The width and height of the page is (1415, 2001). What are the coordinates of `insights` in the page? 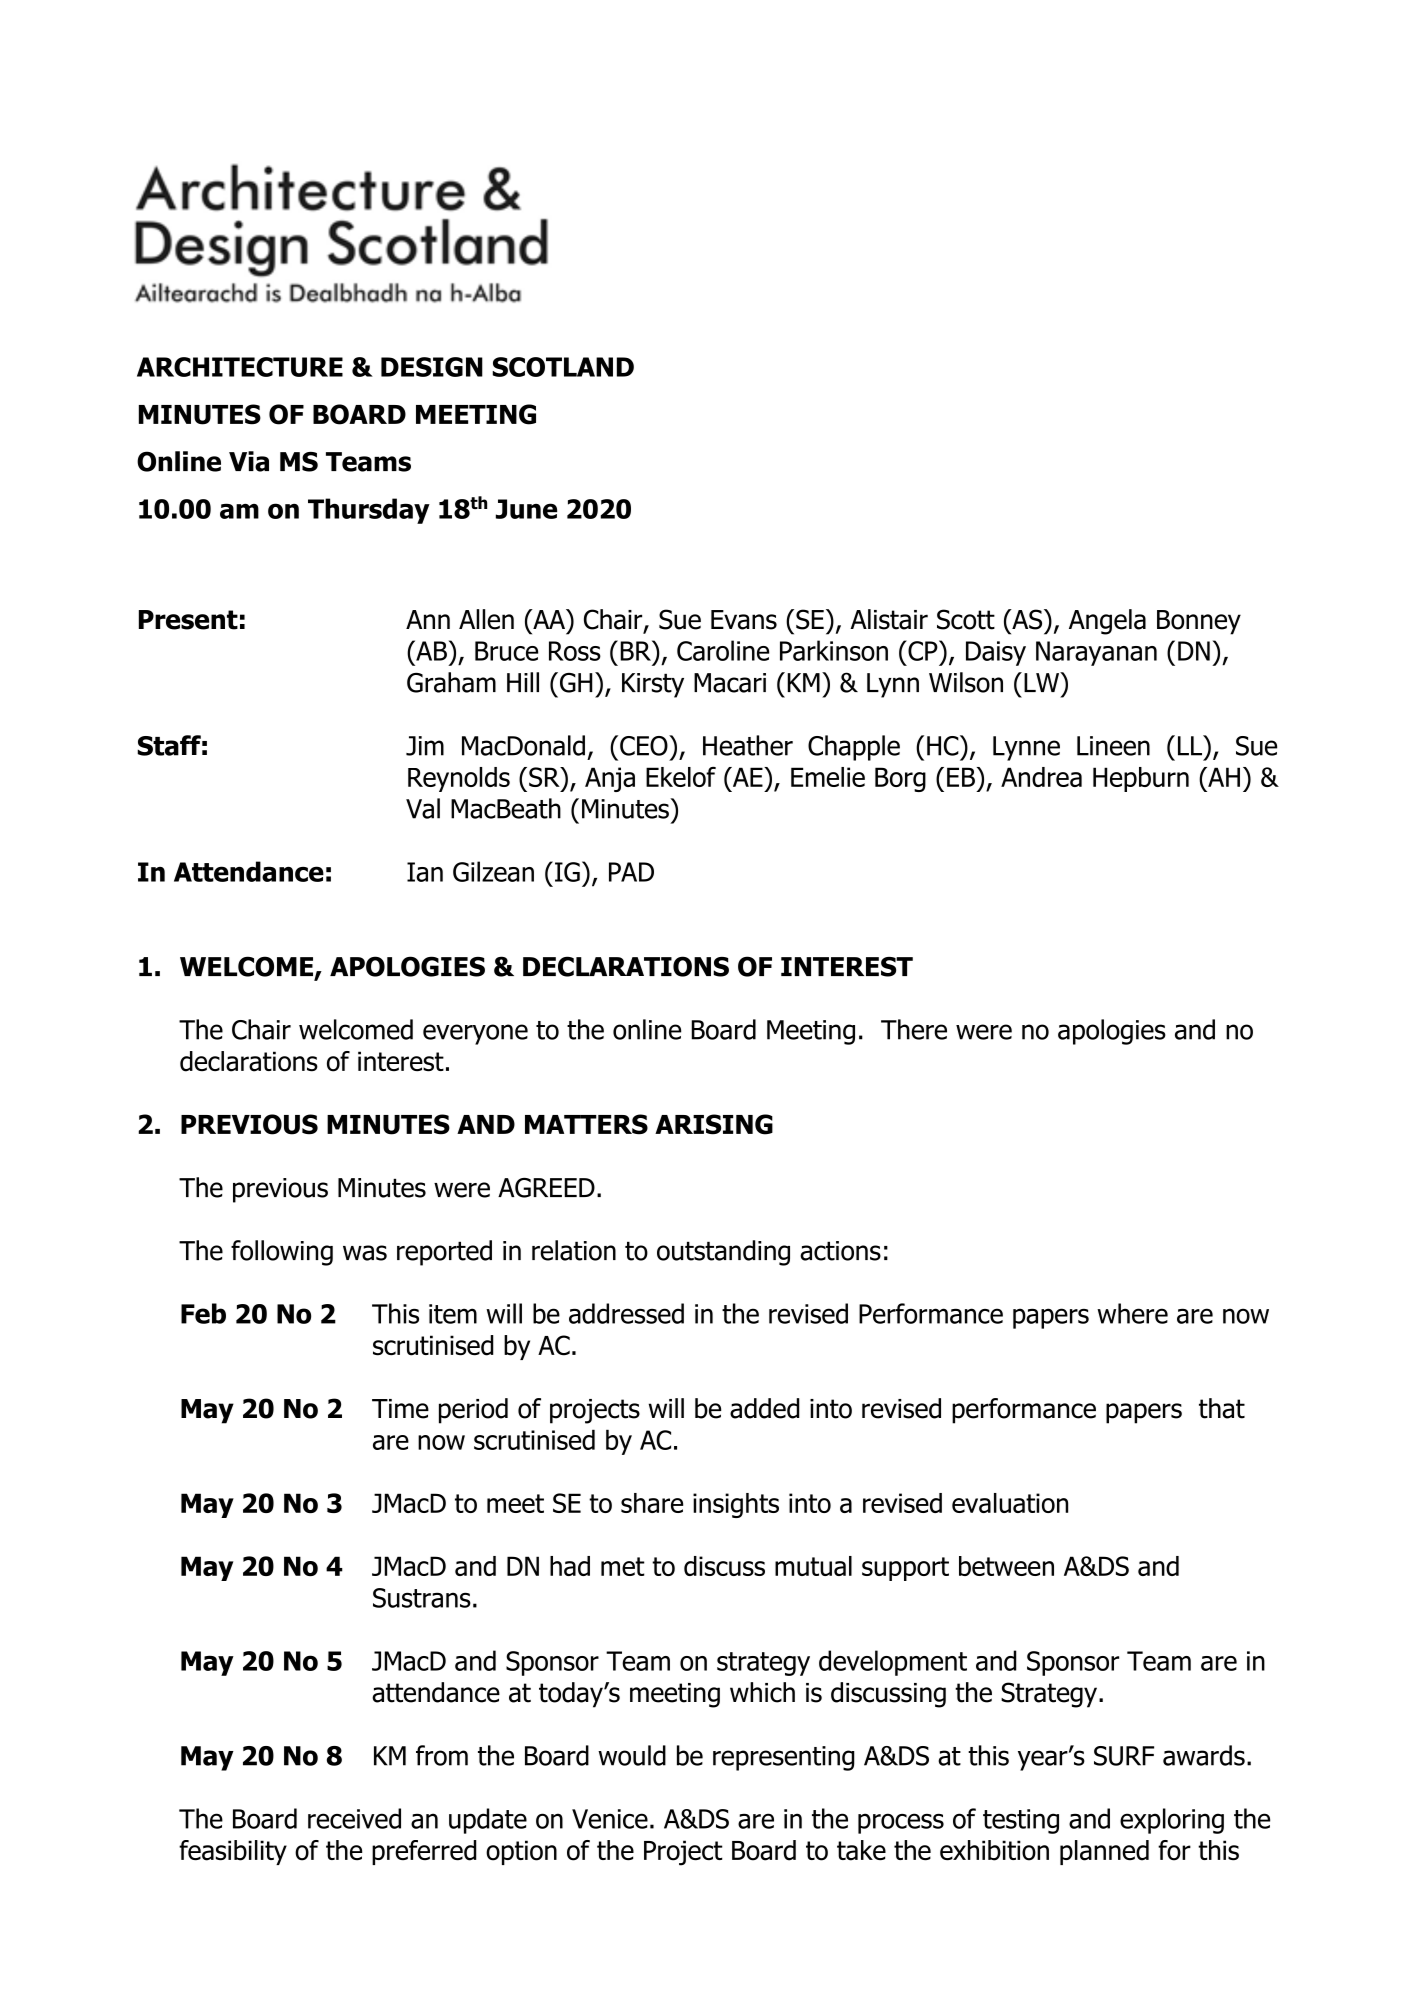 It's located at (736, 1505).
